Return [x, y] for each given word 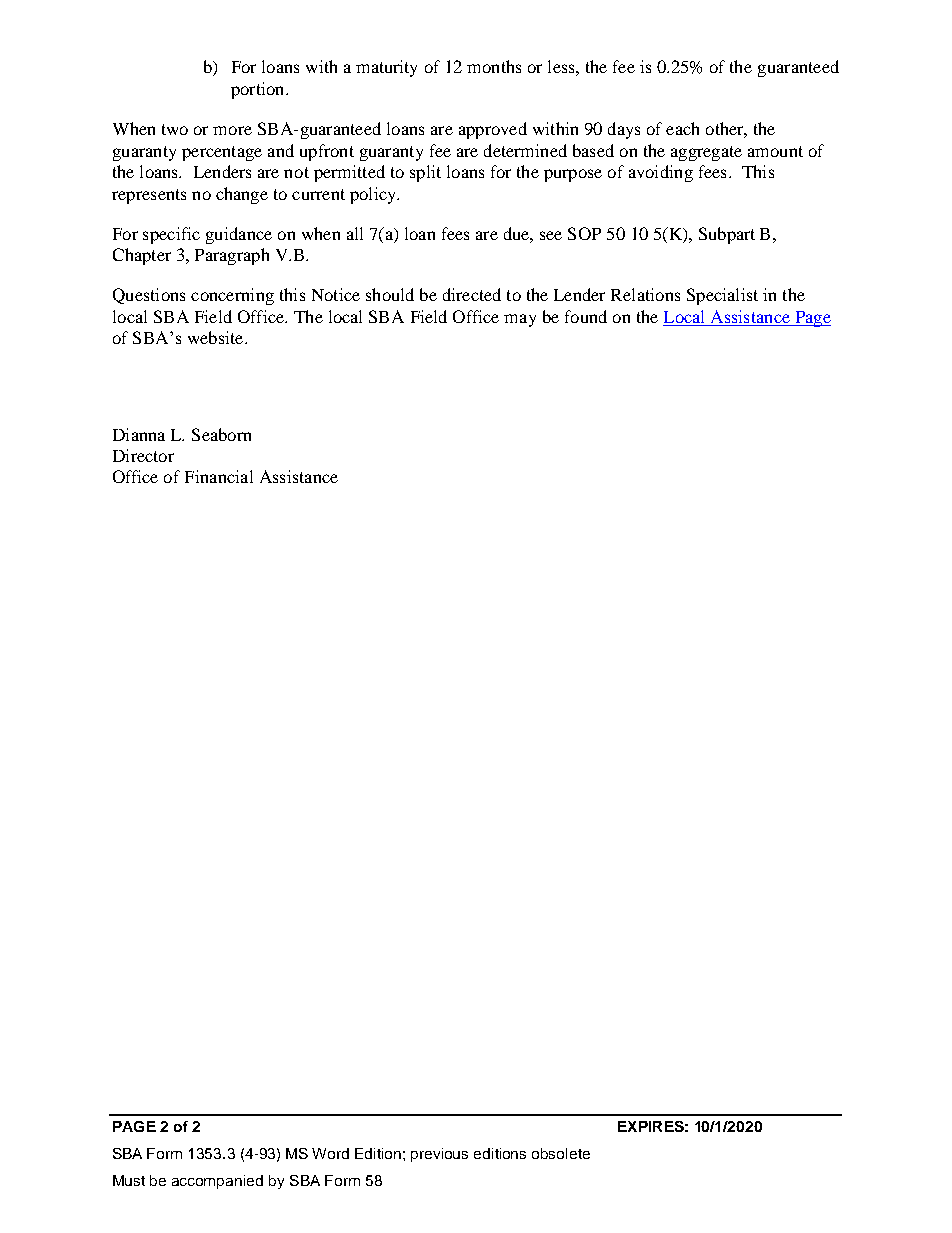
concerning [232, 296]
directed [472, 294]
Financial [219, 476]
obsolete [561, 1153]
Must [129, 1180]
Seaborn [221, 434]
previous [439, 1155]
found [586, 316]
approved [493, 130]
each [682, 128]
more [232, 130]
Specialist [722, 296]
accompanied [217, 1182]
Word [330, 1153]
